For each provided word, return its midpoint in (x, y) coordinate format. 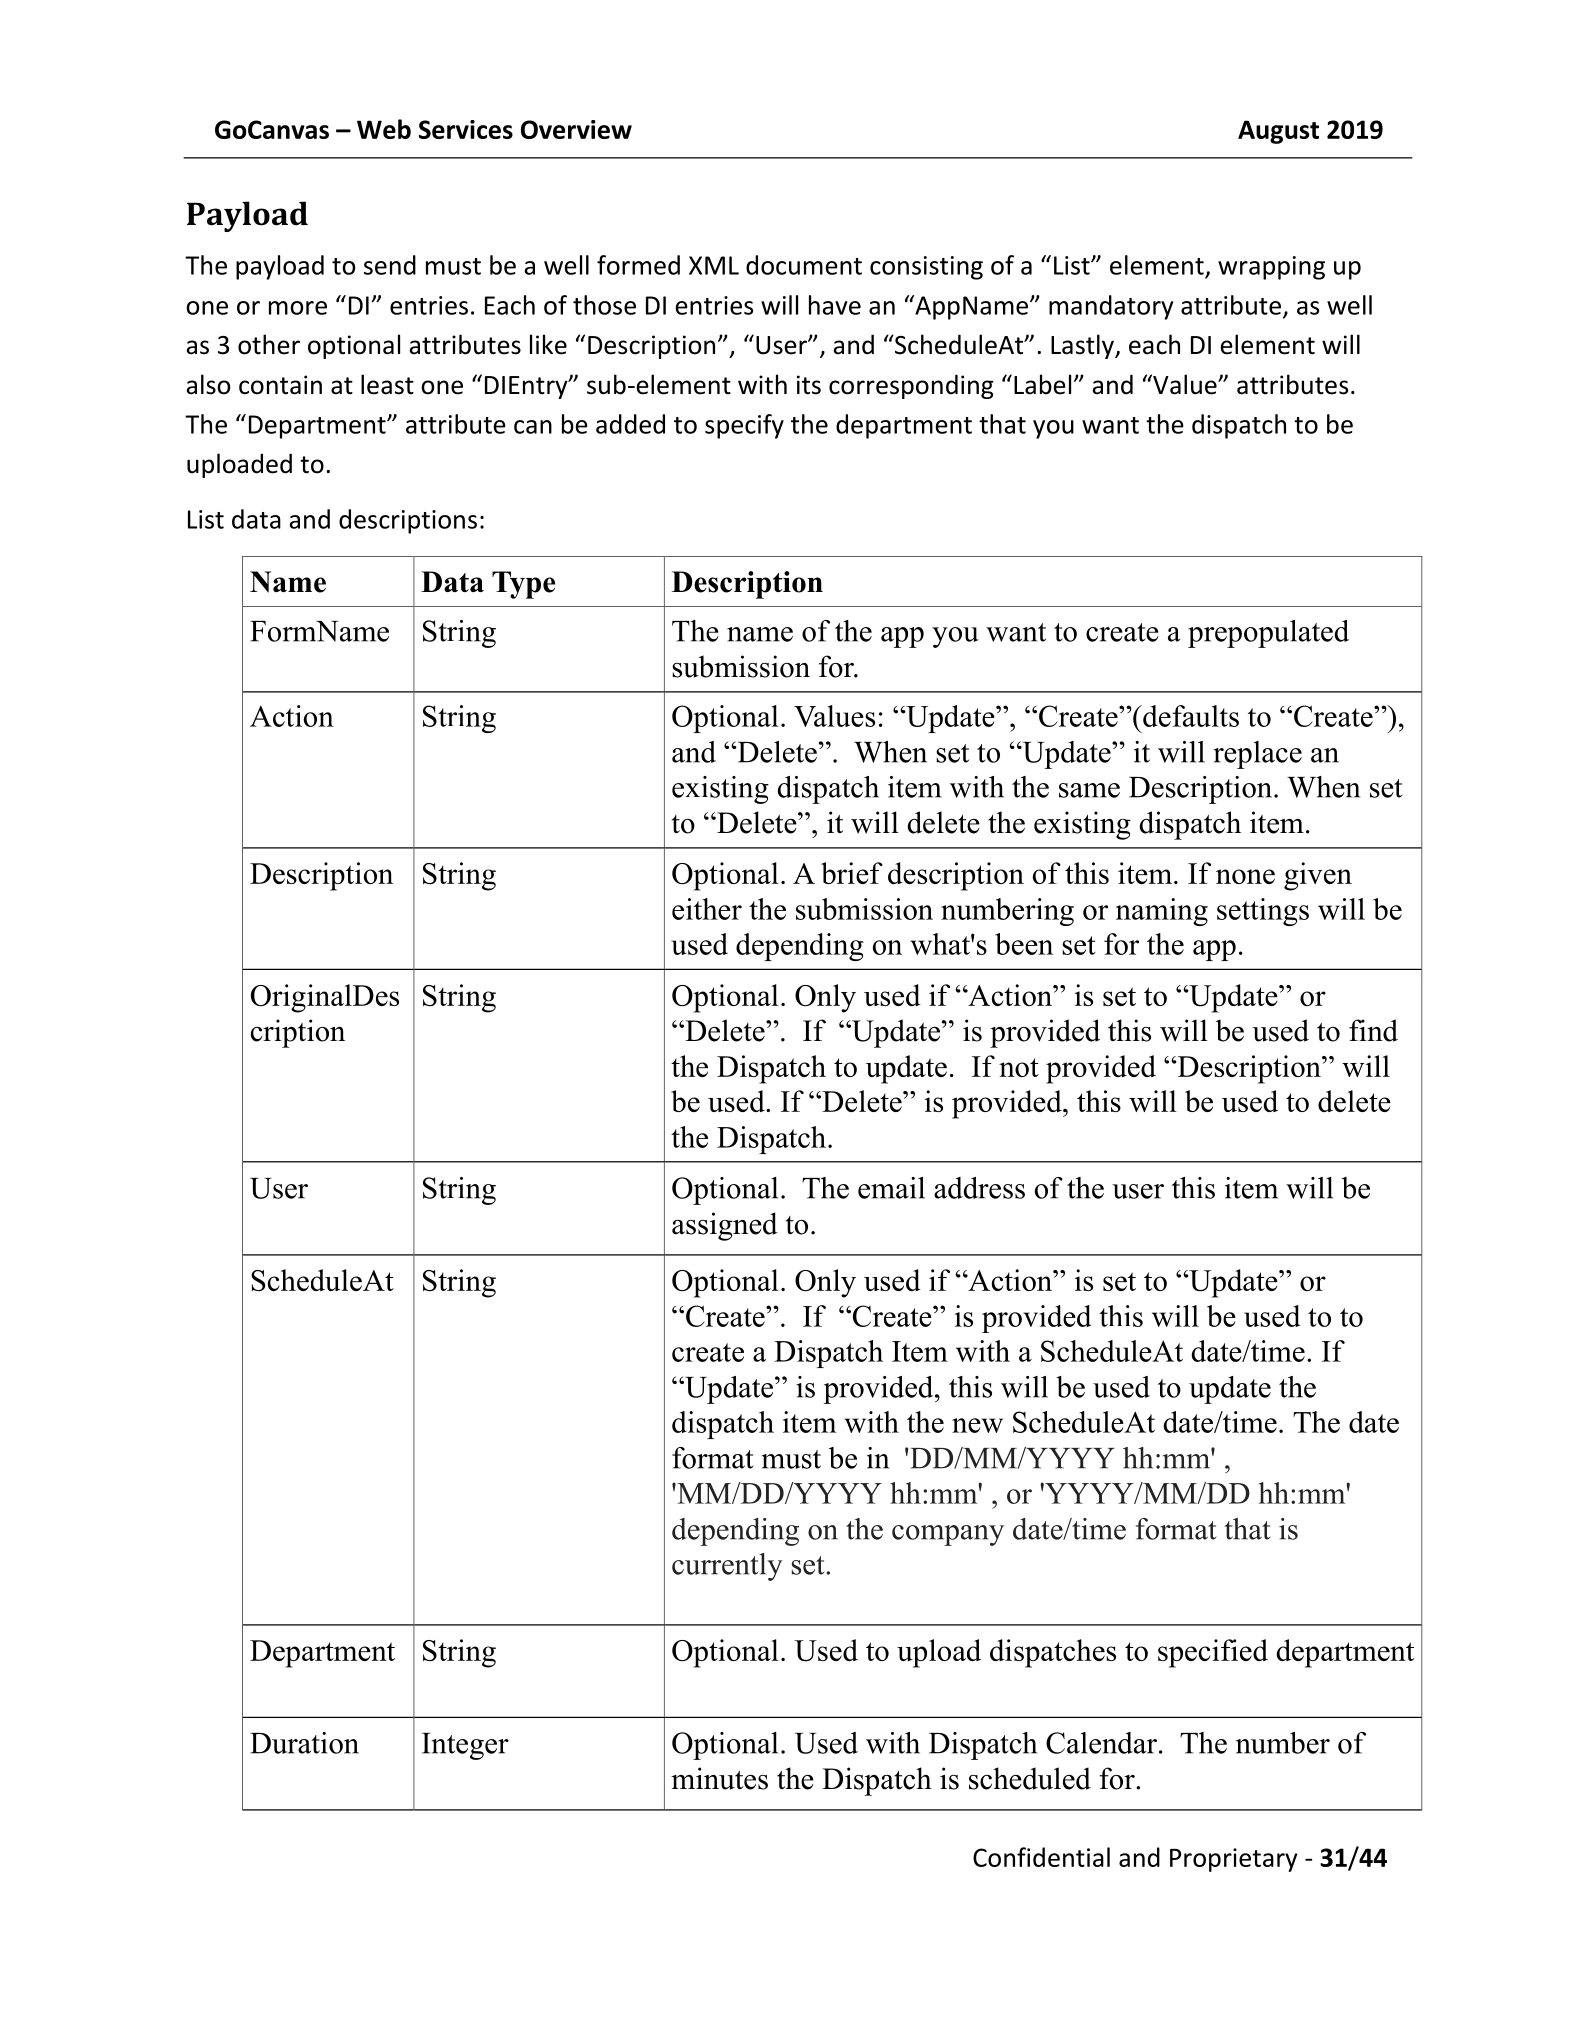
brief (852, 873)
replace (1257, 755)
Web (384, 129)
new (977, 1425)
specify (744, 426)
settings (1263, 912)
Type (523, 585)
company (948, 1535)
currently (727, 1567)
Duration (304, 1743)
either (707, 909)
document (804, 265)
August (1278, 132)
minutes (719, 1778)
